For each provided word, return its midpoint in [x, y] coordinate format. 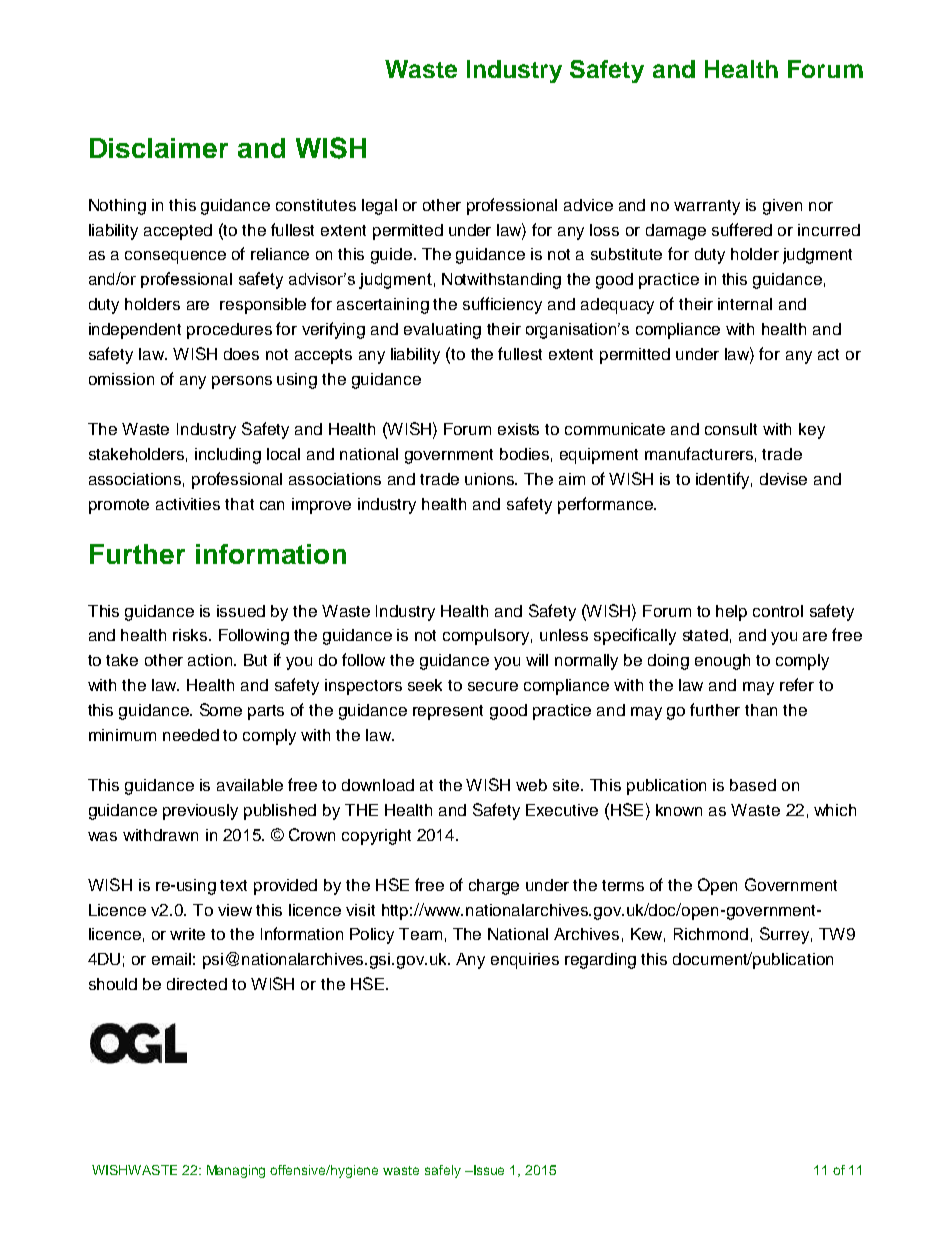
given [782, 207]
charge [494, 887]
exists [518, 429]
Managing [236, 1171]
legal [379, 207]
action [211, 660]
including [228, 456]
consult [731, 429]
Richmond [711, 934]
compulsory [487, 637]
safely [443, 1171]
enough [722, 662]
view [235, 910]
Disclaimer [159, 148]
